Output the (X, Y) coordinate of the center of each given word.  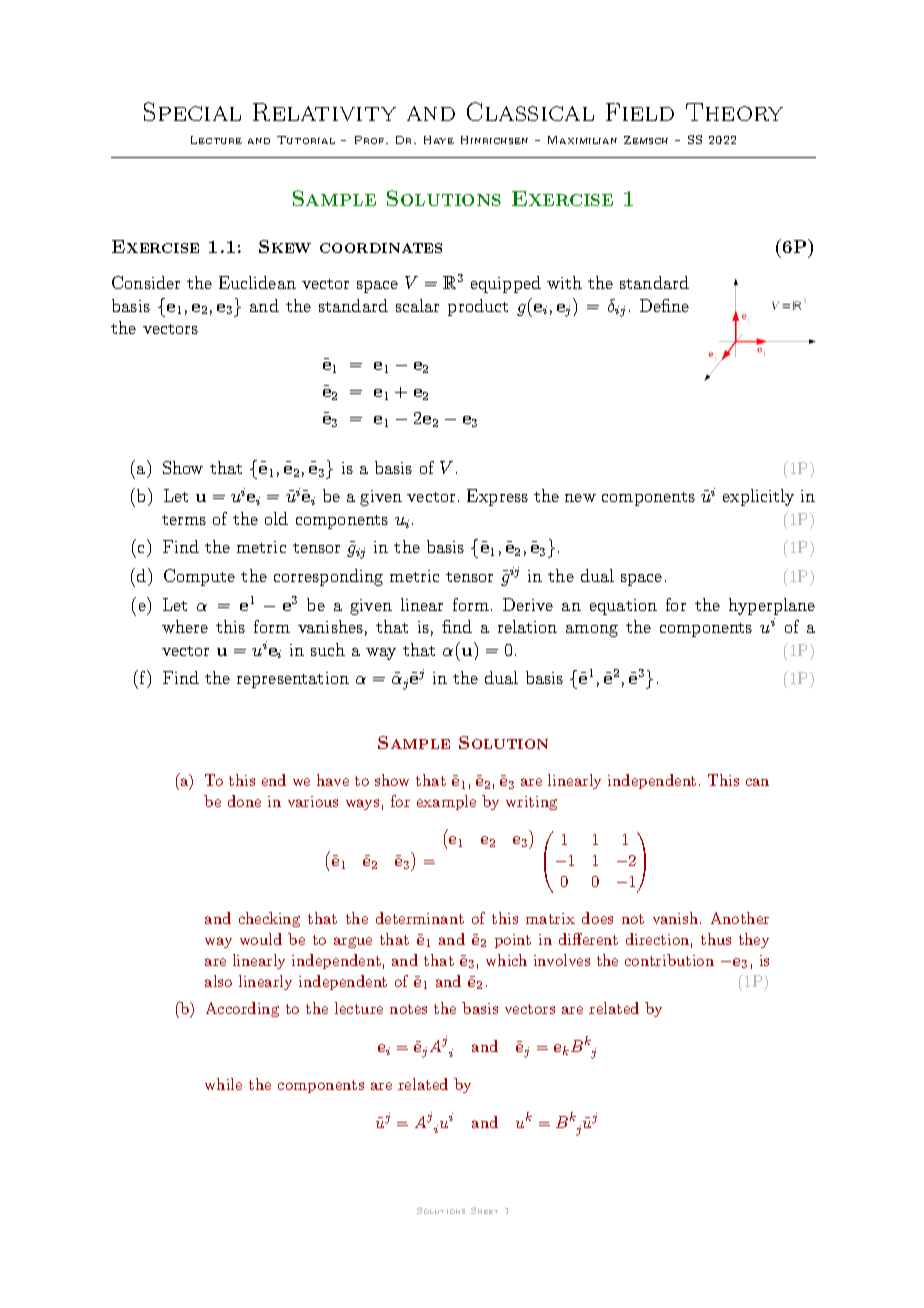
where (185, 626)
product (478, 307)
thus (716, 939)
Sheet (484, 1210)
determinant (420, 918)
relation (527, 626)
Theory (734, 112)
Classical (530, 111)
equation (623, 607)
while (223, 1084)
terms (184, 520)
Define (664, 305)
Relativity (324, 112)
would (261, 939)
